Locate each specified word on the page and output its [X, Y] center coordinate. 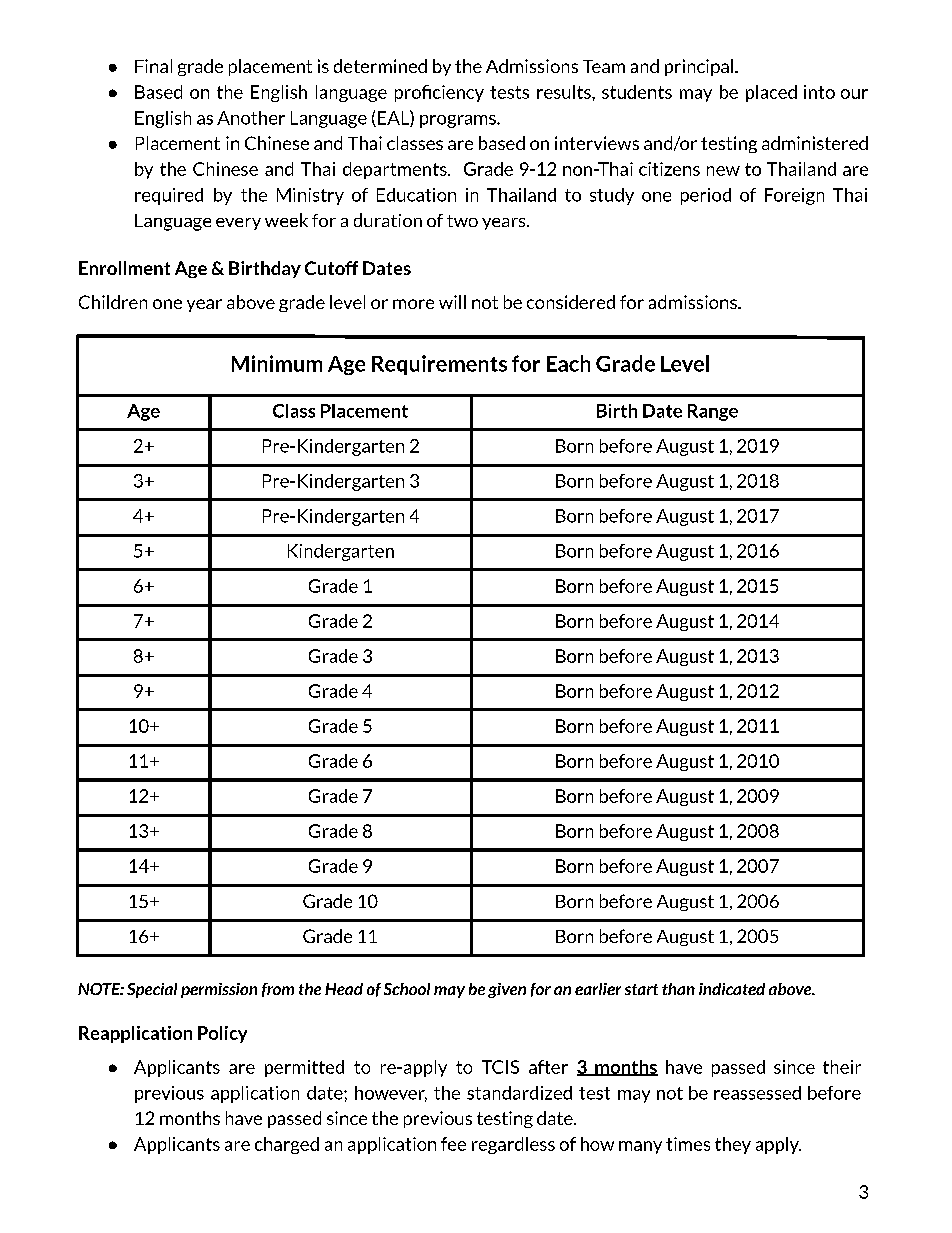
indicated [732, 989]
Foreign [794, 196]
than [678, 989]
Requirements [439, 365]
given [507, 990]
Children [113, 302]
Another [251, 118]
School [407, 989]
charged [287, 1145]
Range [713, 412]
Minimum [277, 363]
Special [152, 990]
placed [771, 93]
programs [459, 121]
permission [219, 990]
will [452, 302]
